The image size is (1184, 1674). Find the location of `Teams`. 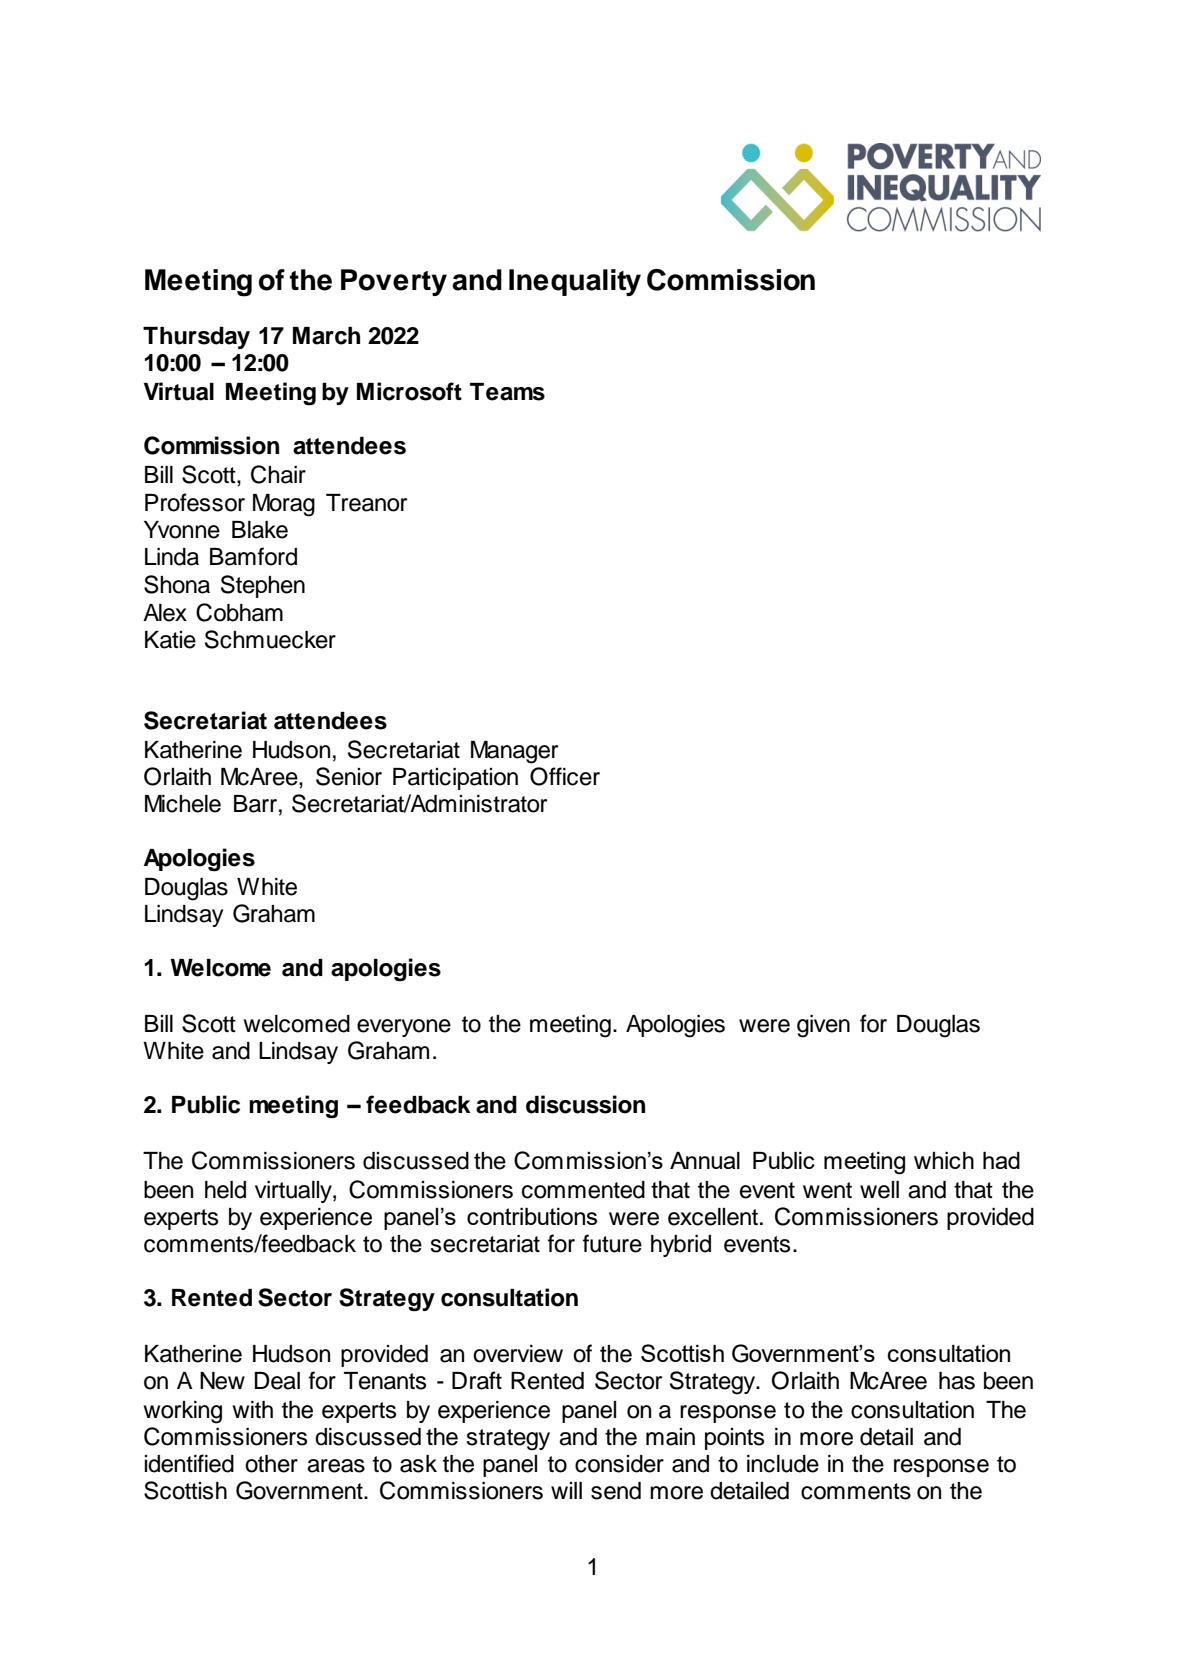

Teams is located at coordinates (507, 392).
